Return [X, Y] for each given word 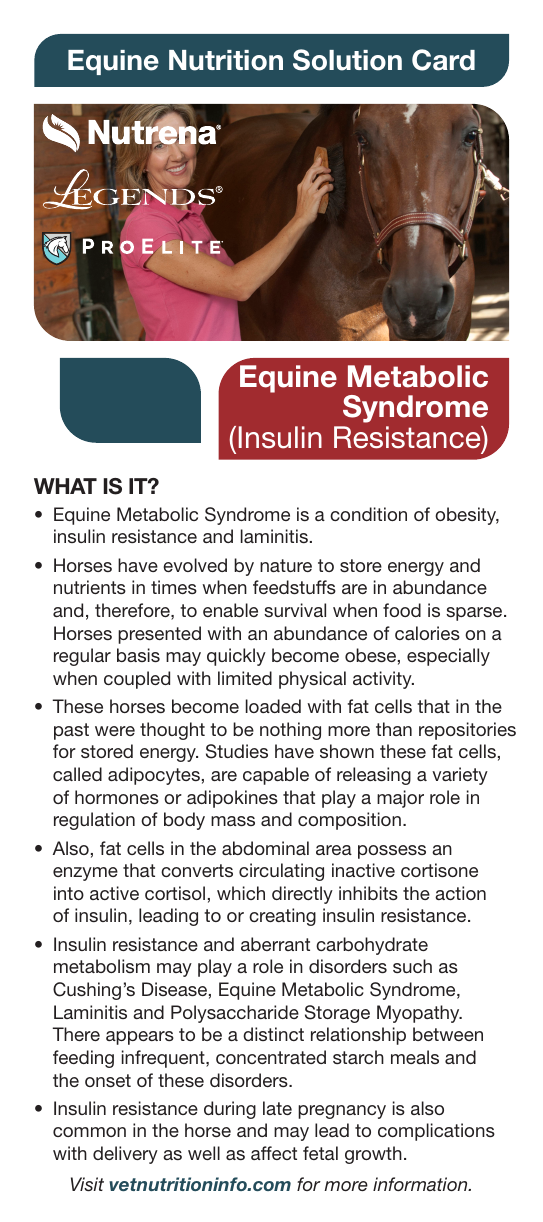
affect [274, 1153]
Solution [347, 60]
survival [295, 610]
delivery [125, 1155]
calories [427, 633]
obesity [467, 516]
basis [138, 655]
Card [443, 60]
